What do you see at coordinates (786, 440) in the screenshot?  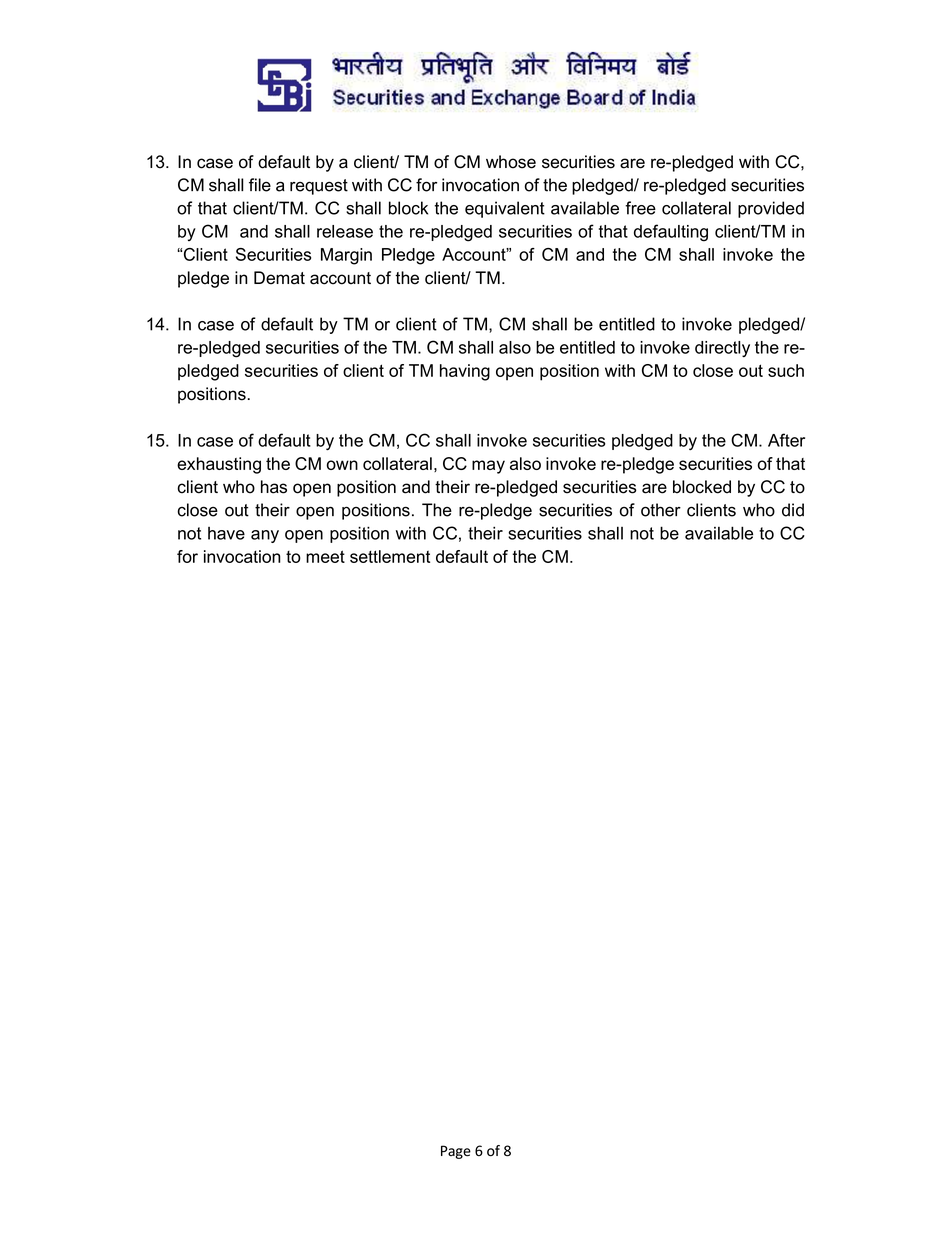 I see `After` at bounding box center [786, 440].
